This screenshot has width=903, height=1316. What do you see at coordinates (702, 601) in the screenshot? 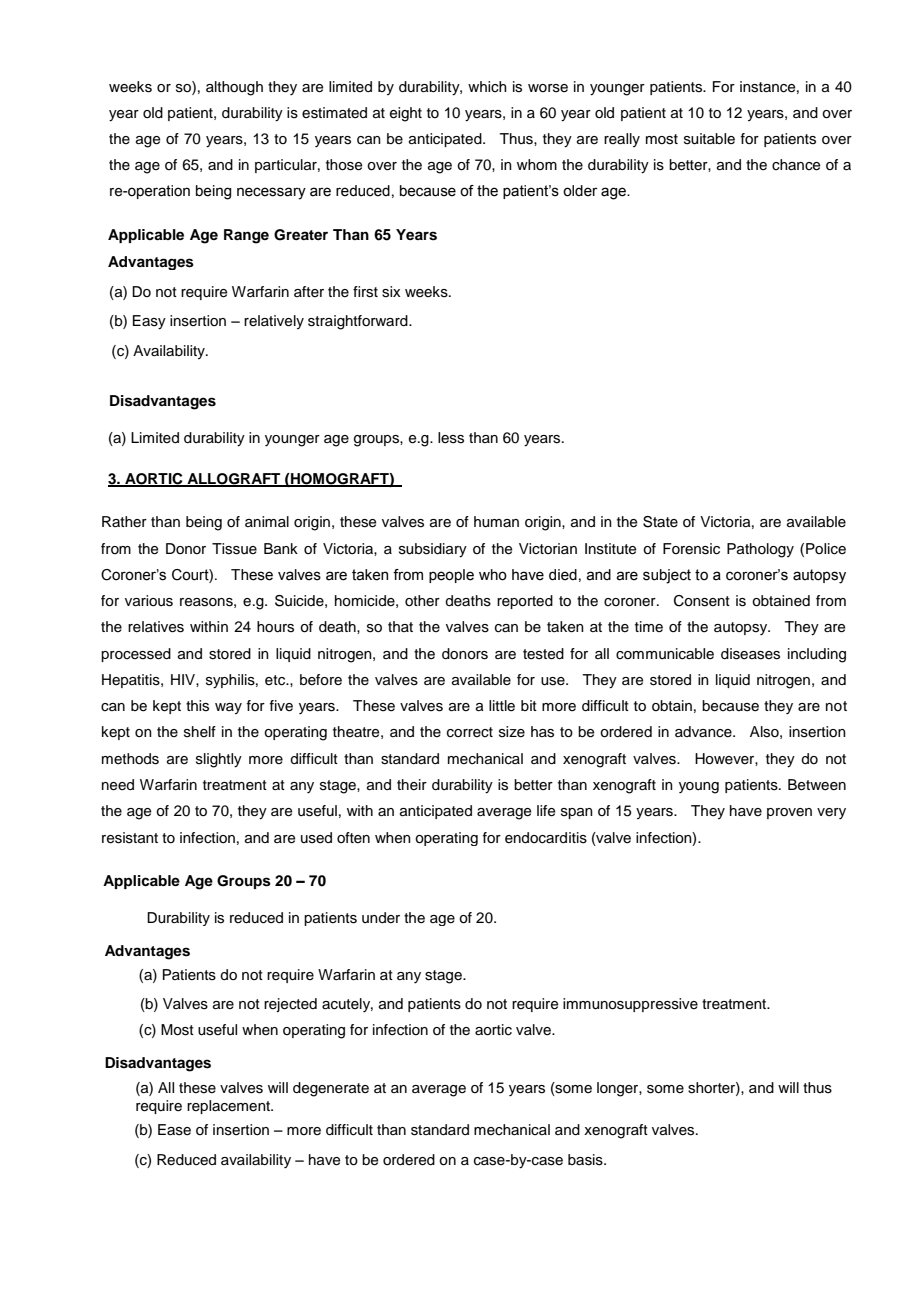
I see `Consent` at bounding box center [702, 601].
